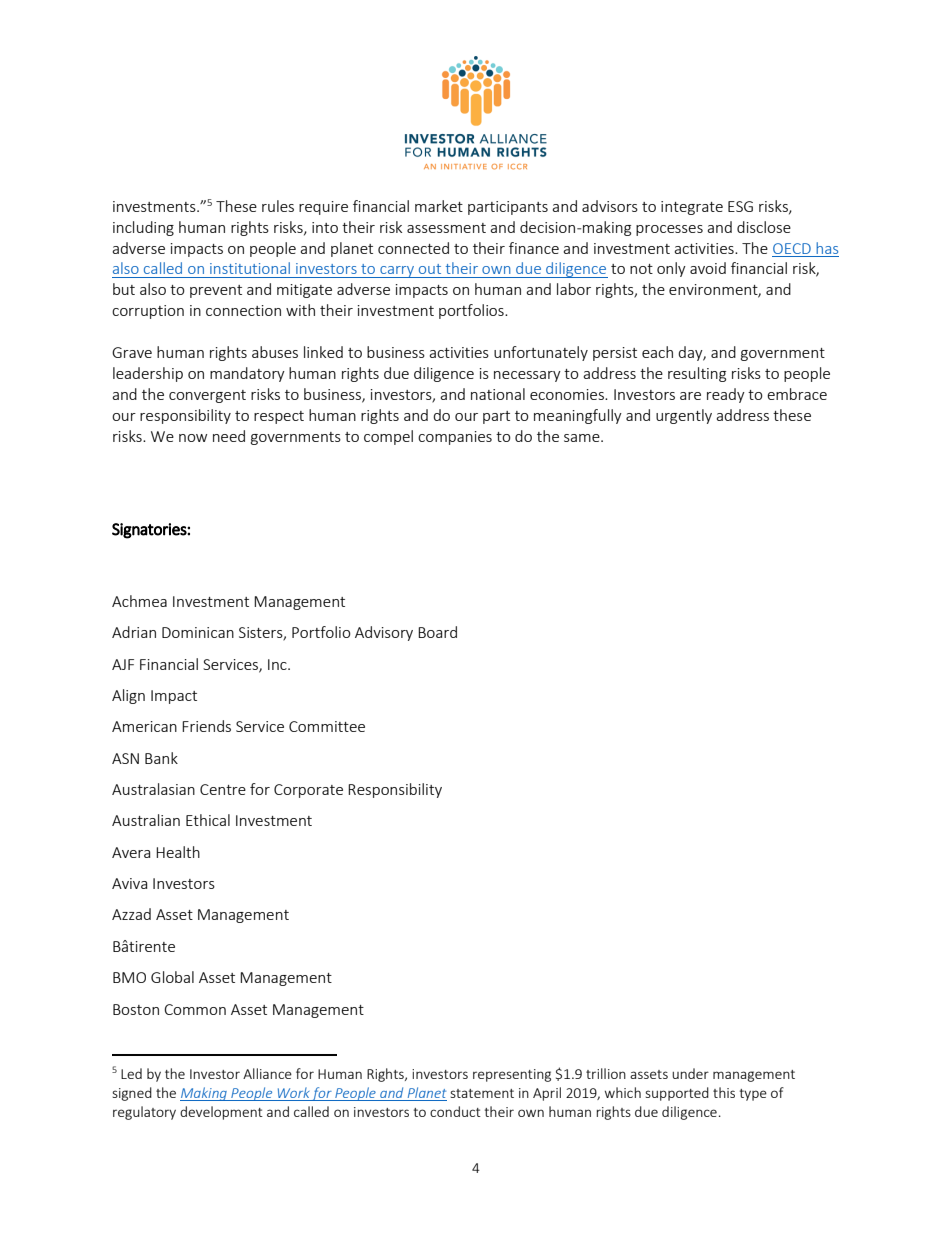 This document has height=1233, width=952. I want to click on Centre, so click(223, 789).
